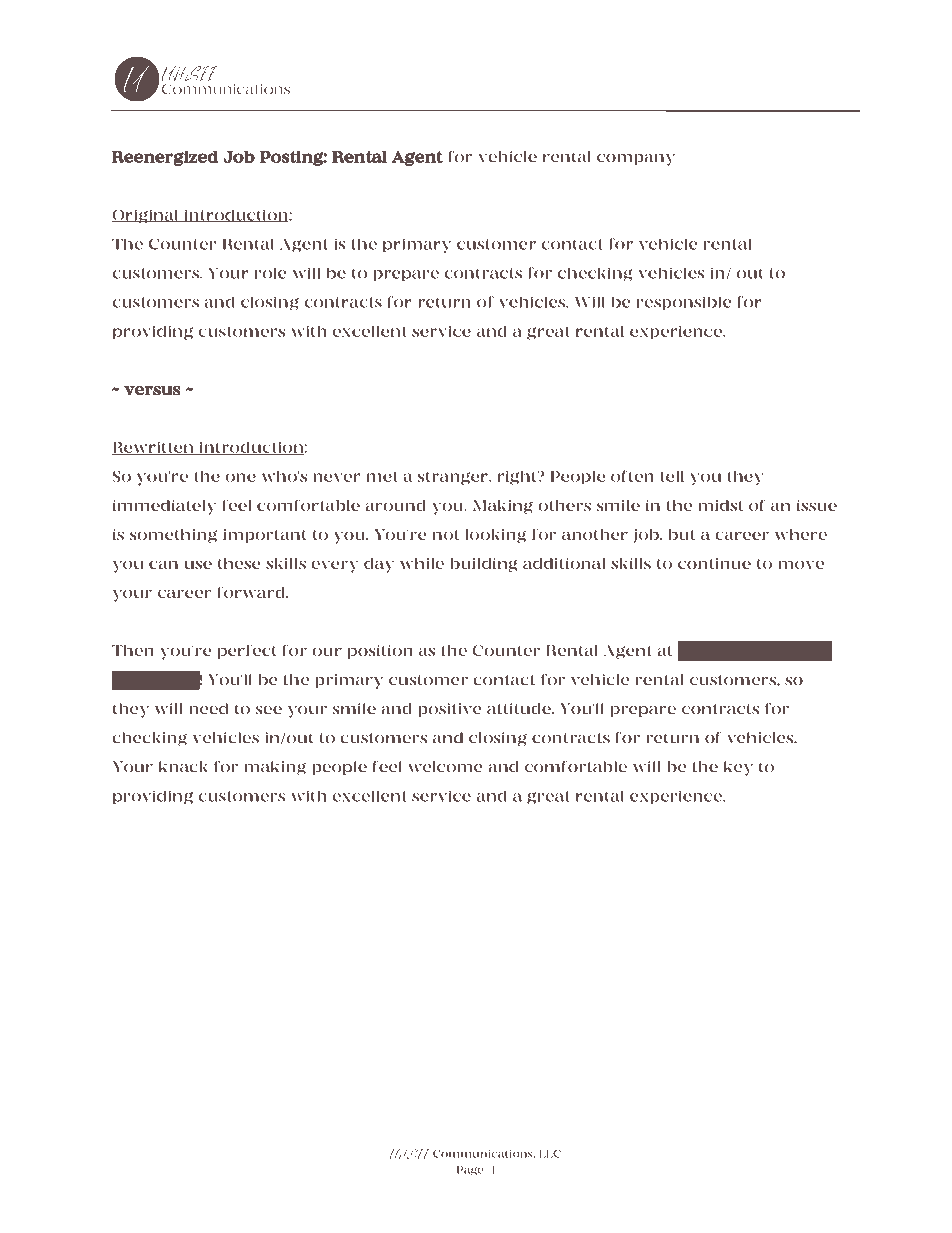  I want to click on Original, so click(146, 216).
